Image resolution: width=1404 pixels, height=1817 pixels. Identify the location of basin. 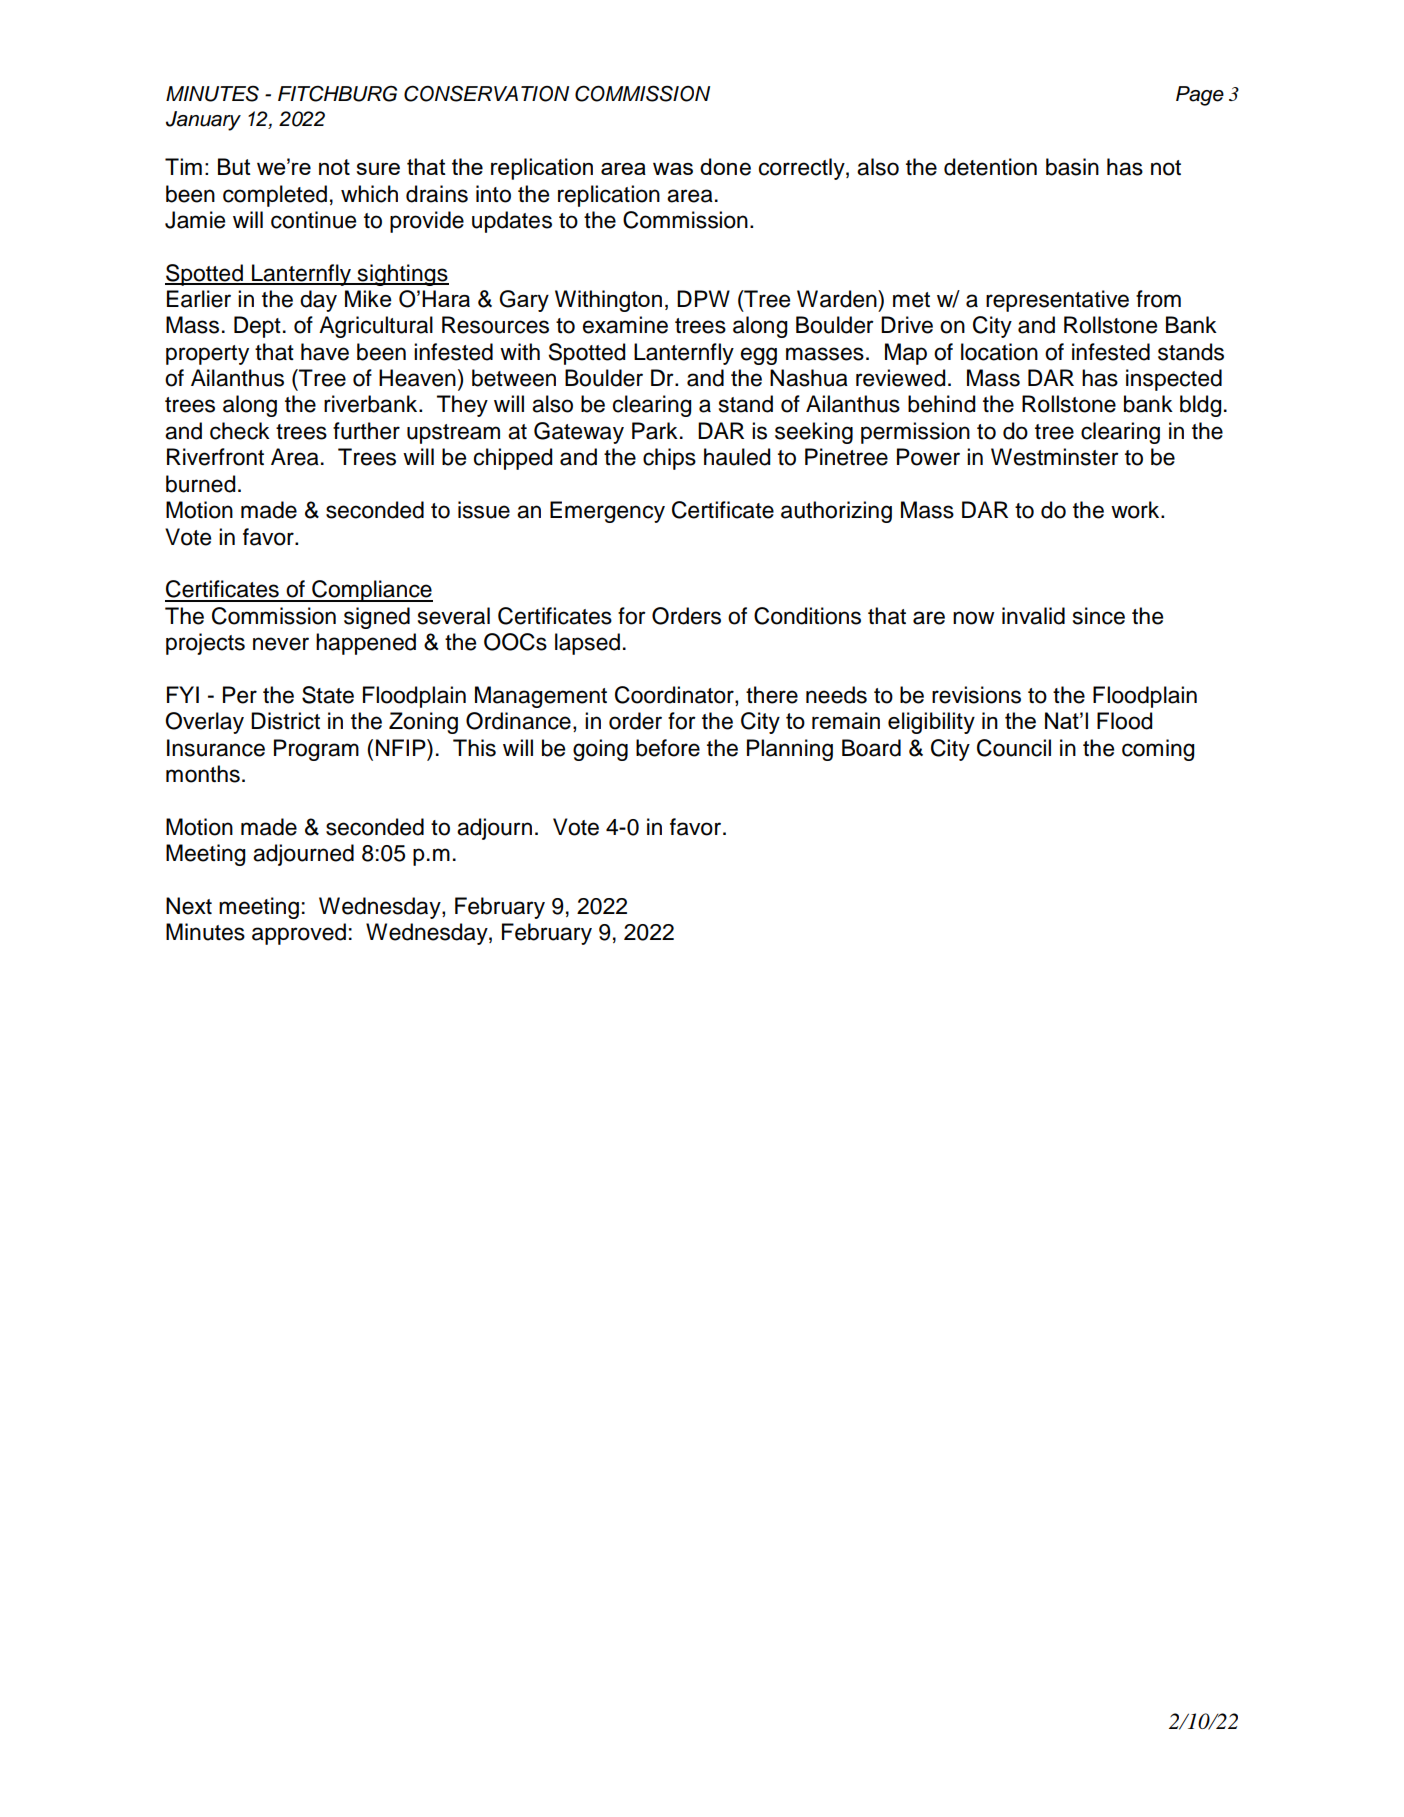
(1072, 167).
